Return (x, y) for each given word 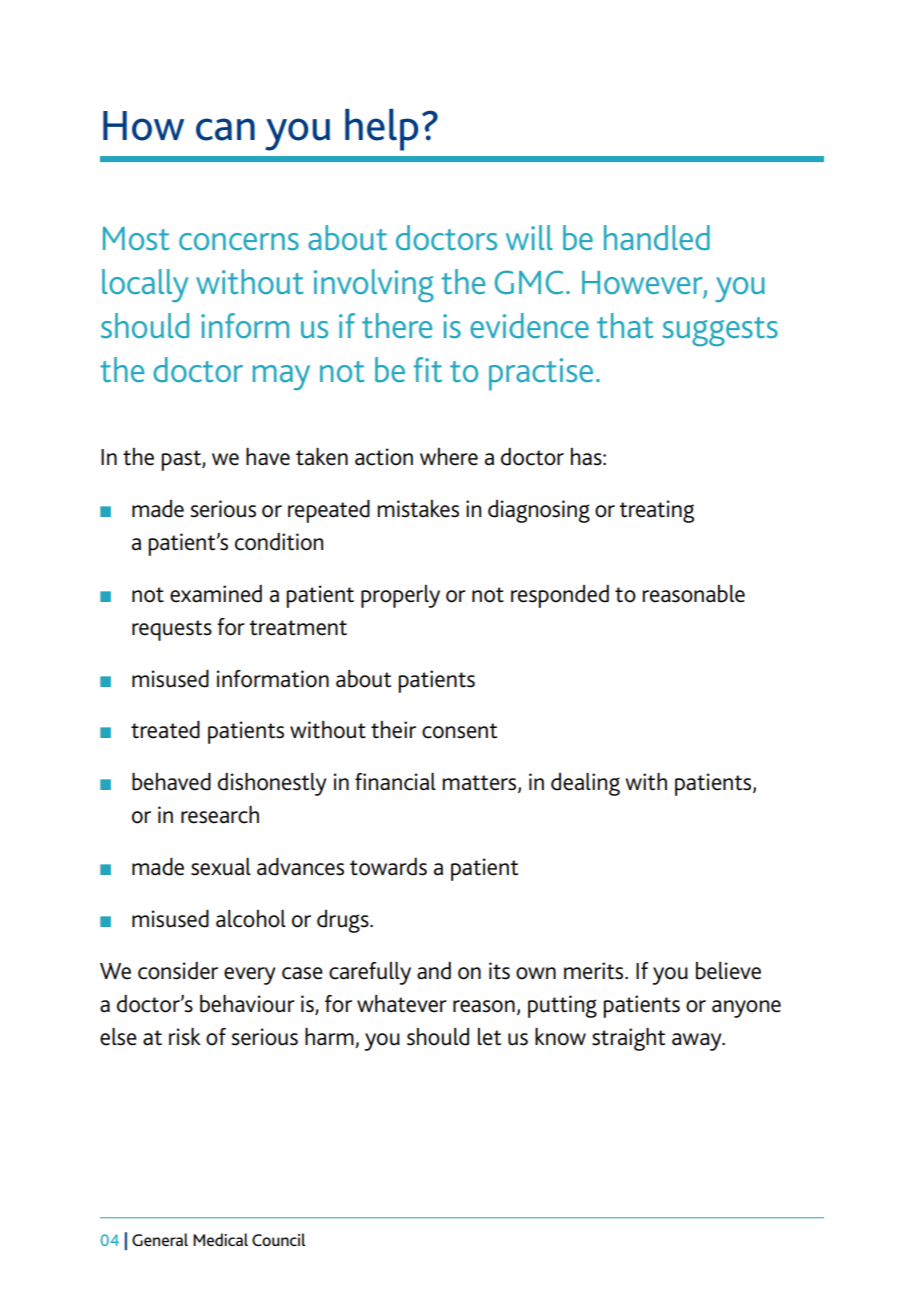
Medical (220, 1239)
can (225, 129)
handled (657, 237)
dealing (585, 784)
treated (165, 730)
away (698, 1042)
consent (459, 731)
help (381, 130)
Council (278, 1239)
